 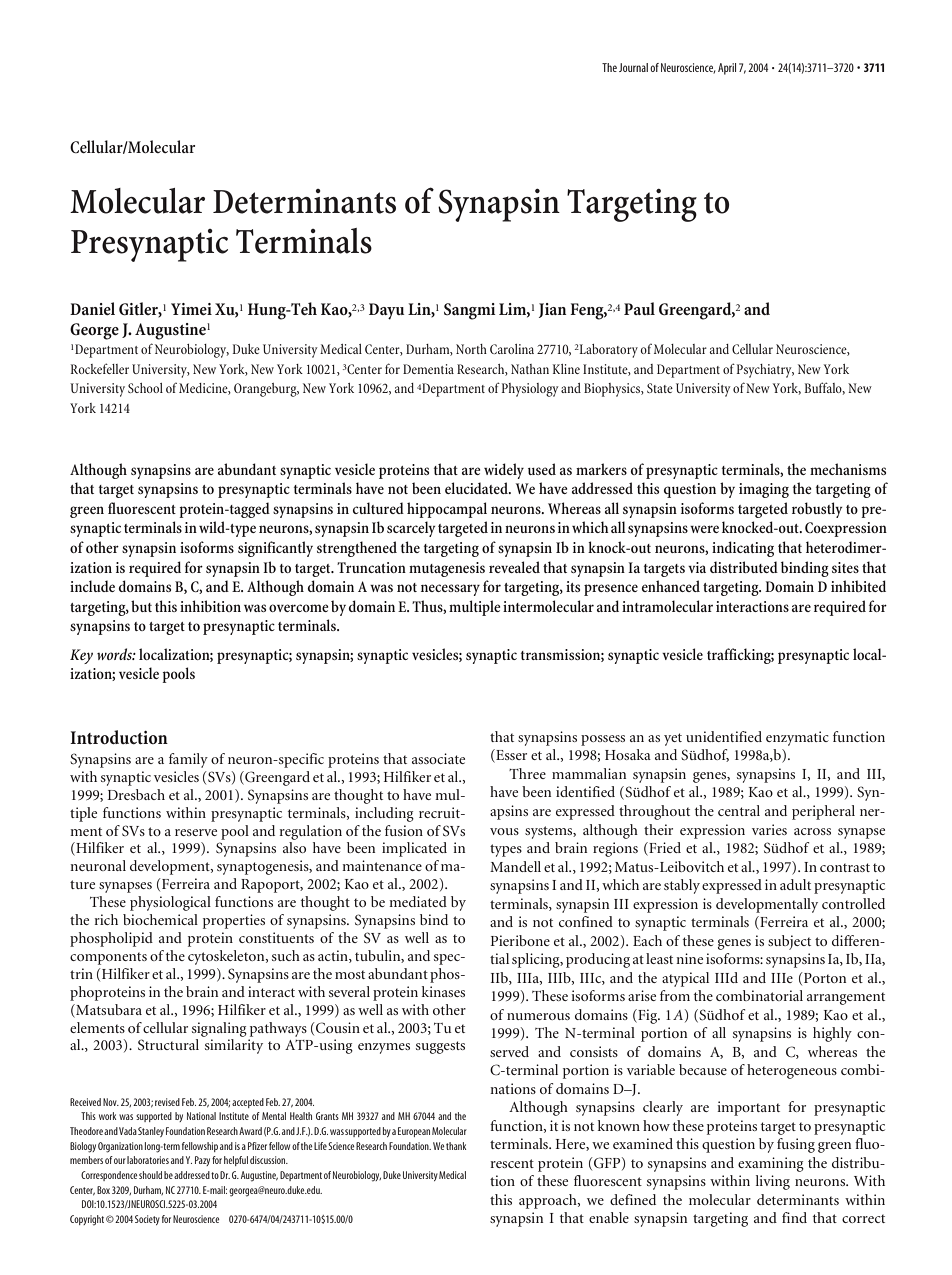 What do you see at coordinates (471, 349) in the screenshot?
I see `North` at bounding box center [471, 349].
